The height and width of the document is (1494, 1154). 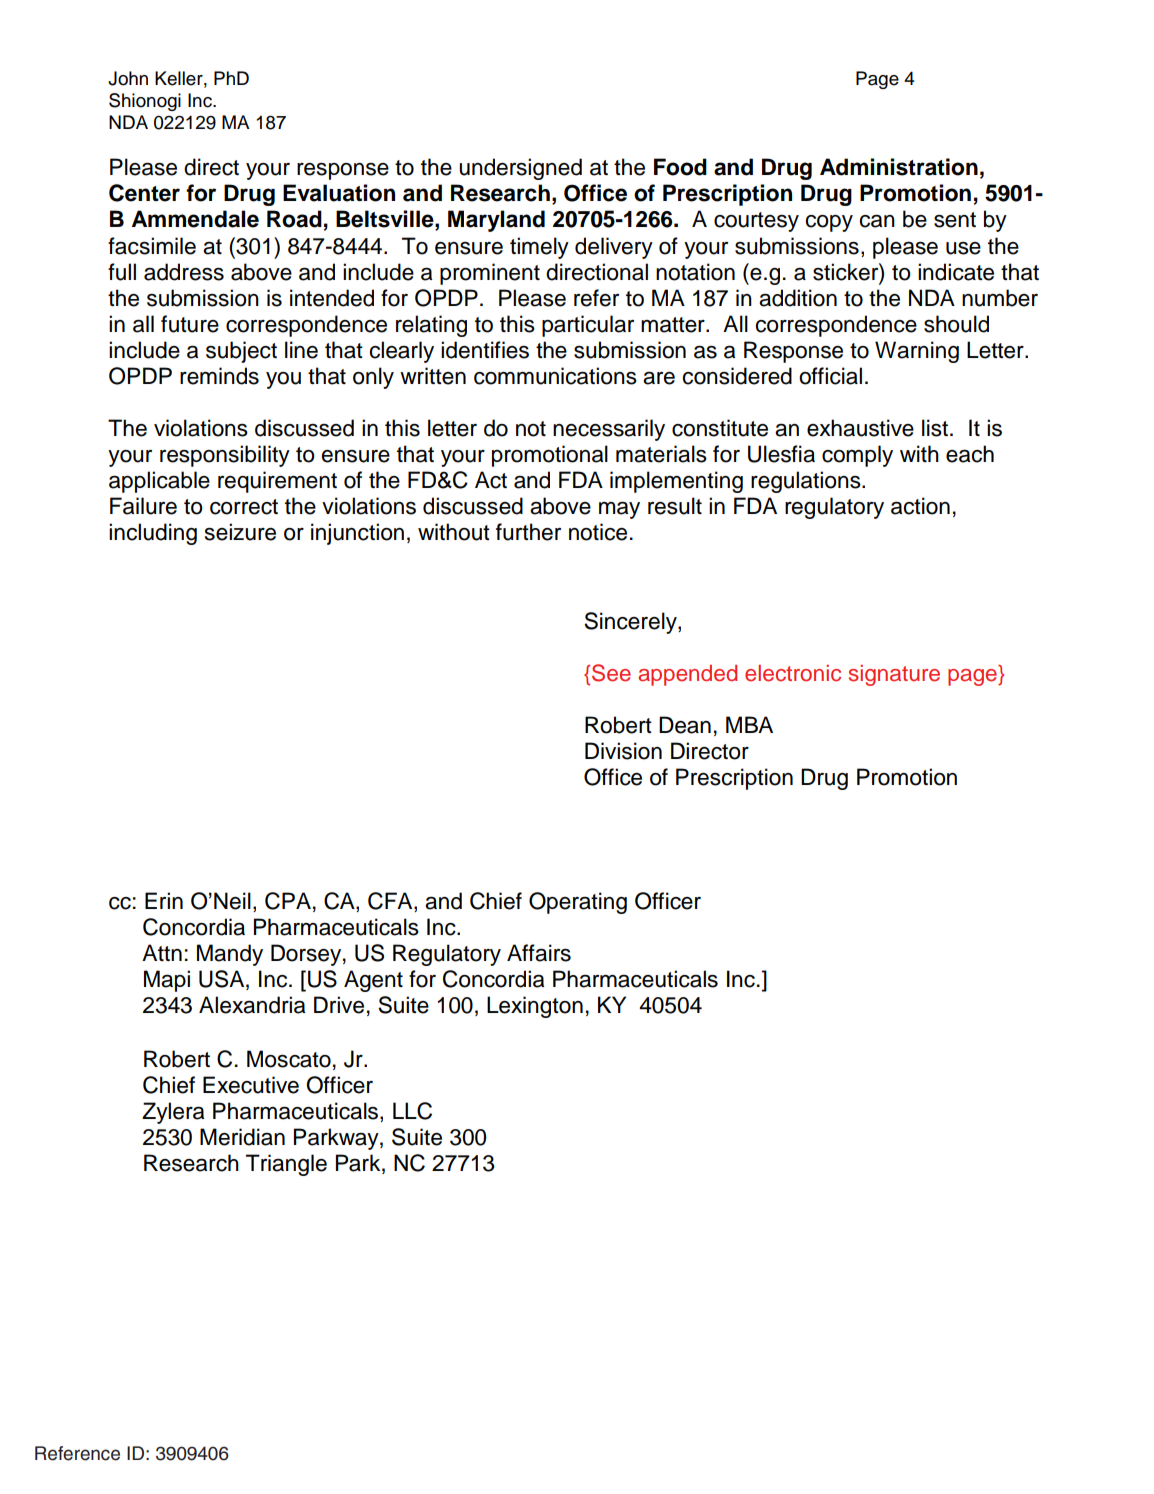 I want to click on undersigned, so click(x=520, y=169).
